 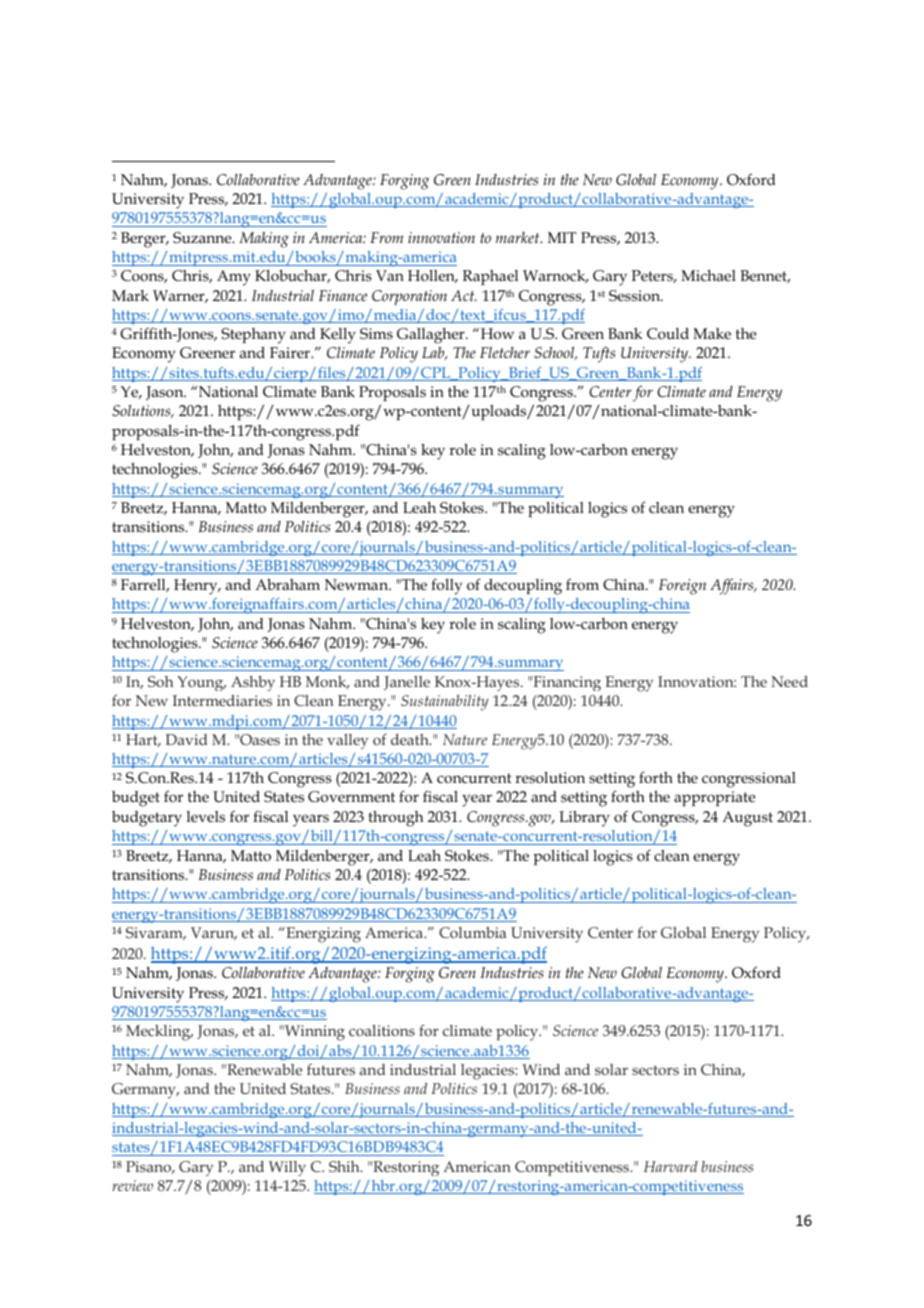 What do you see at coordinates (345, 1166) in the screenshot?
I see `Shih` at bounding box center [345, 1166].
